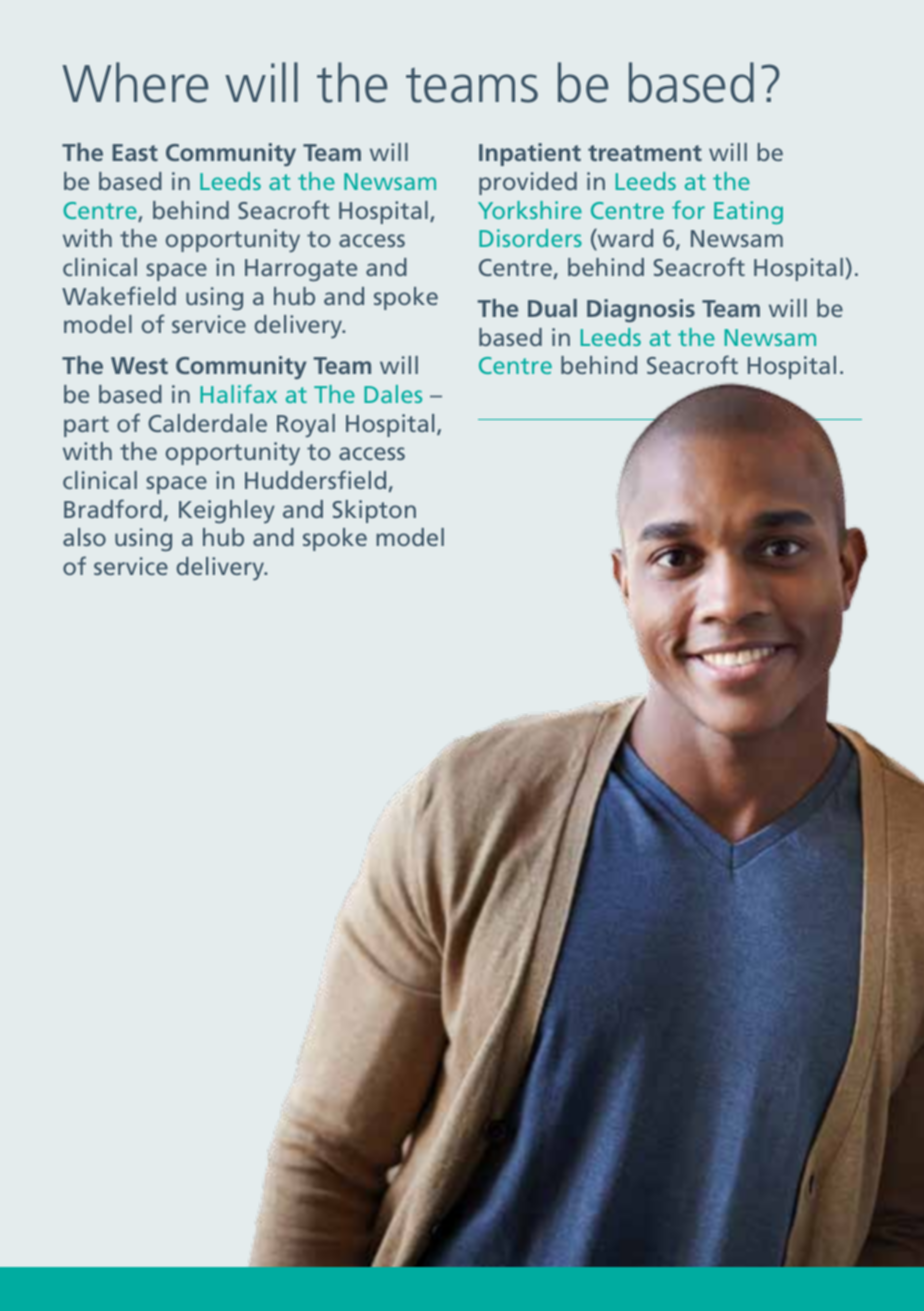  Describe the element at coordinates (113, 508) in the screenshot. I see `Bradford` at that location.
